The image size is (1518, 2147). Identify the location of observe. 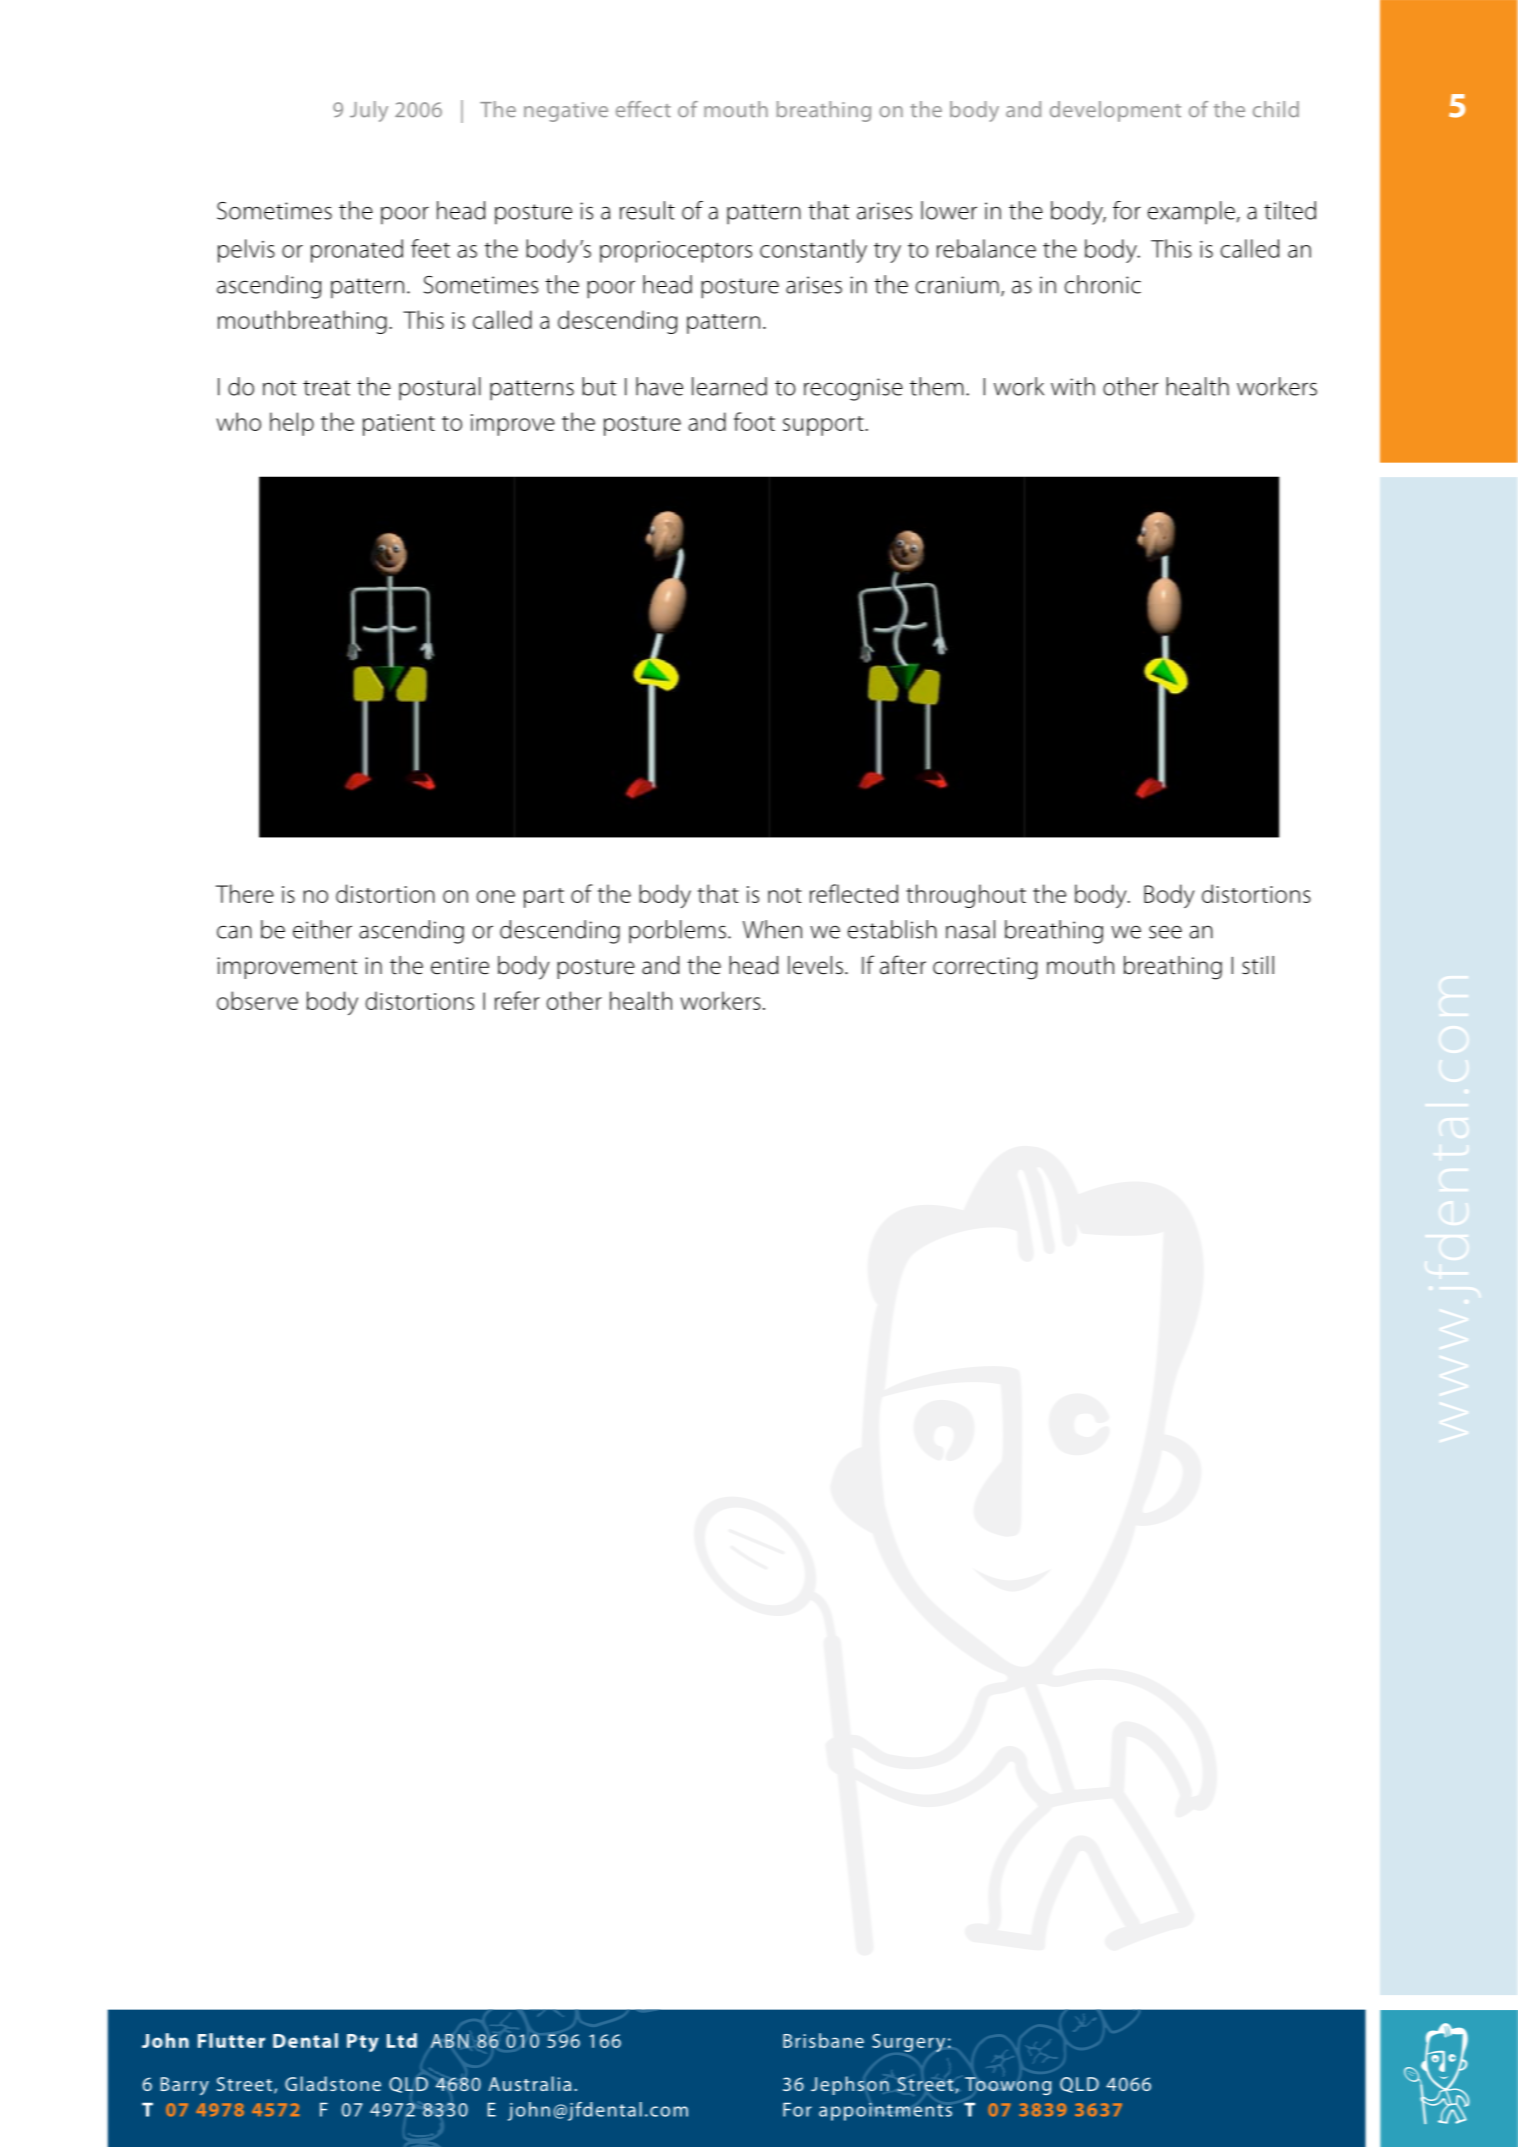
(257, 1000).
